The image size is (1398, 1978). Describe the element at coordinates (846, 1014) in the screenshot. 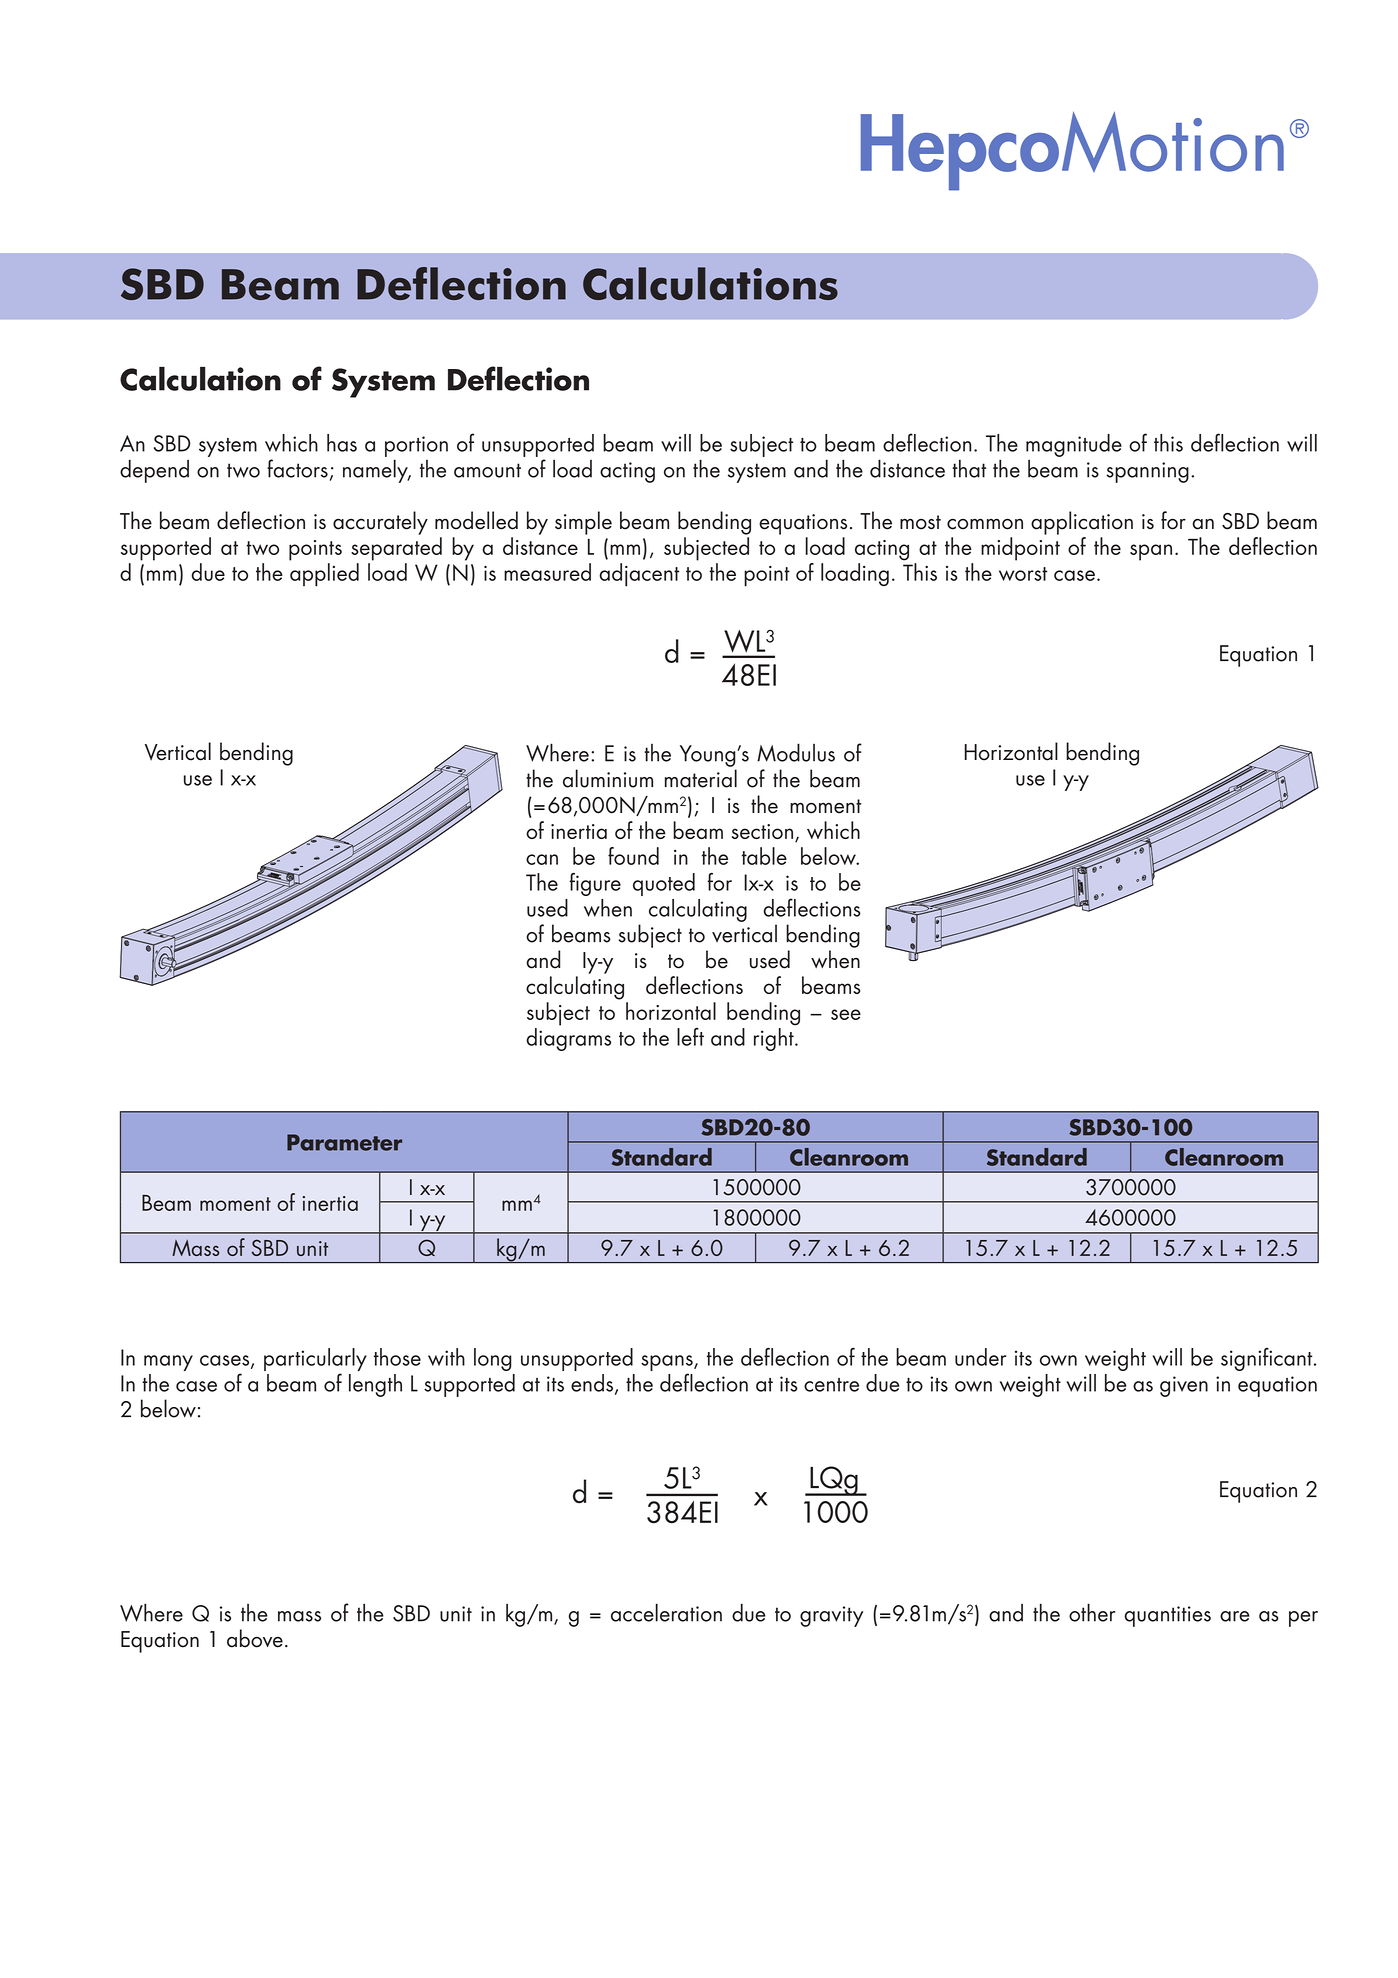

I see `see` at that location.
